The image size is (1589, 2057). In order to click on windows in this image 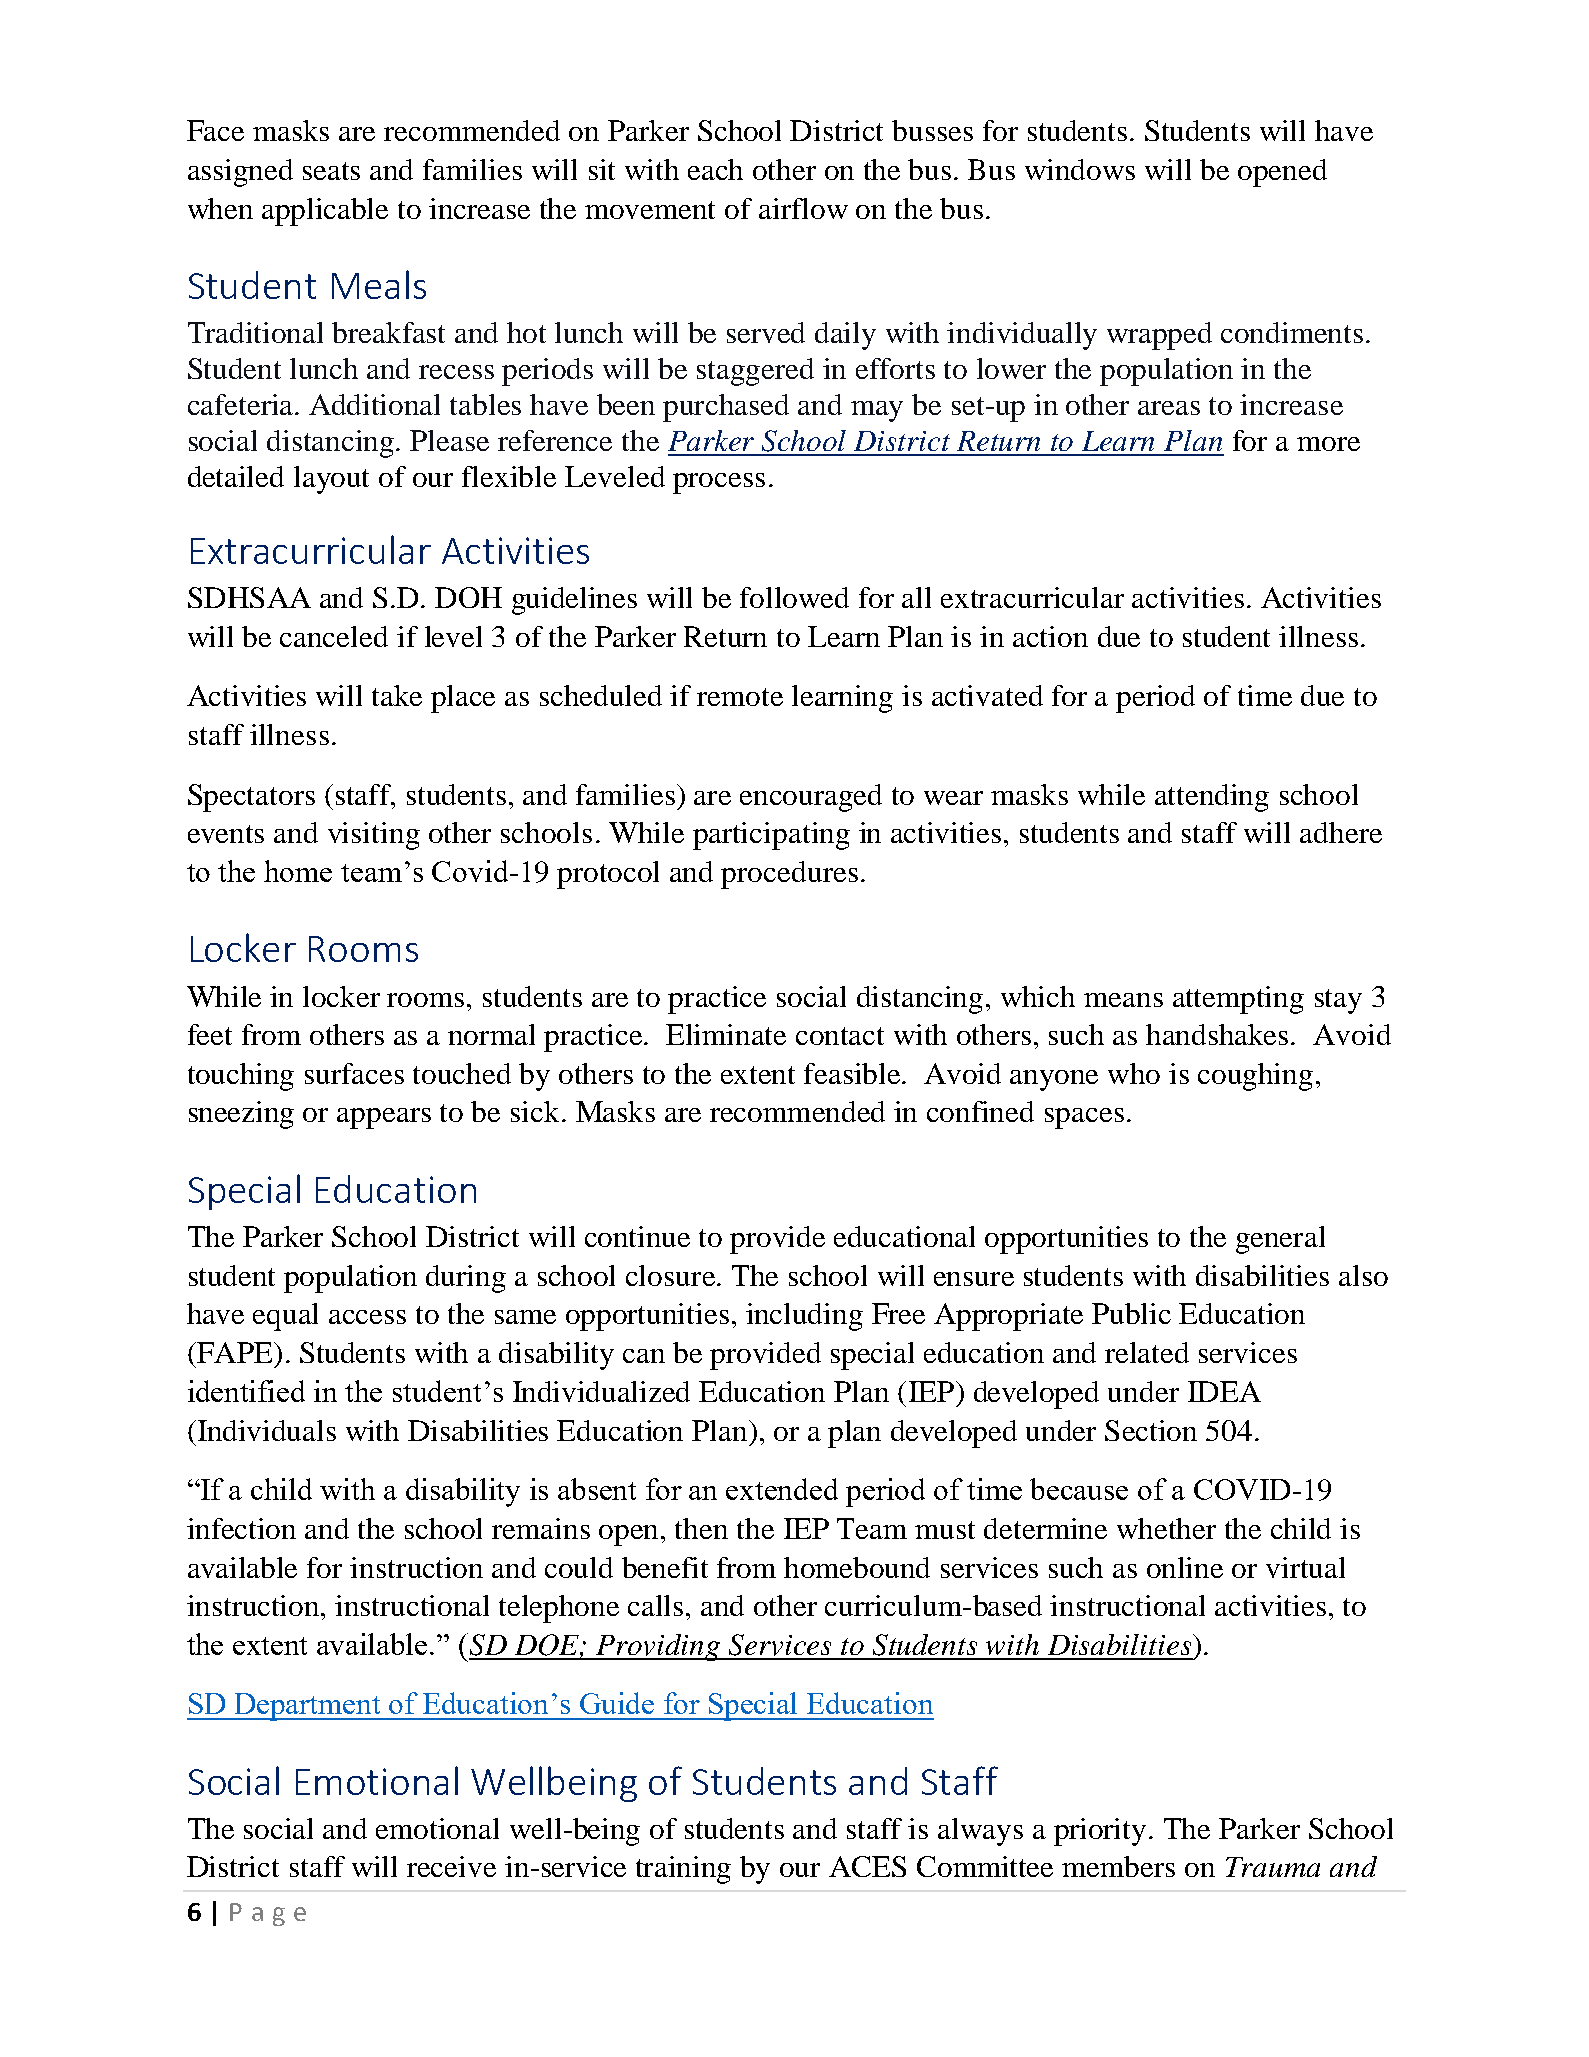, I will do `click(1080, 169)`.
